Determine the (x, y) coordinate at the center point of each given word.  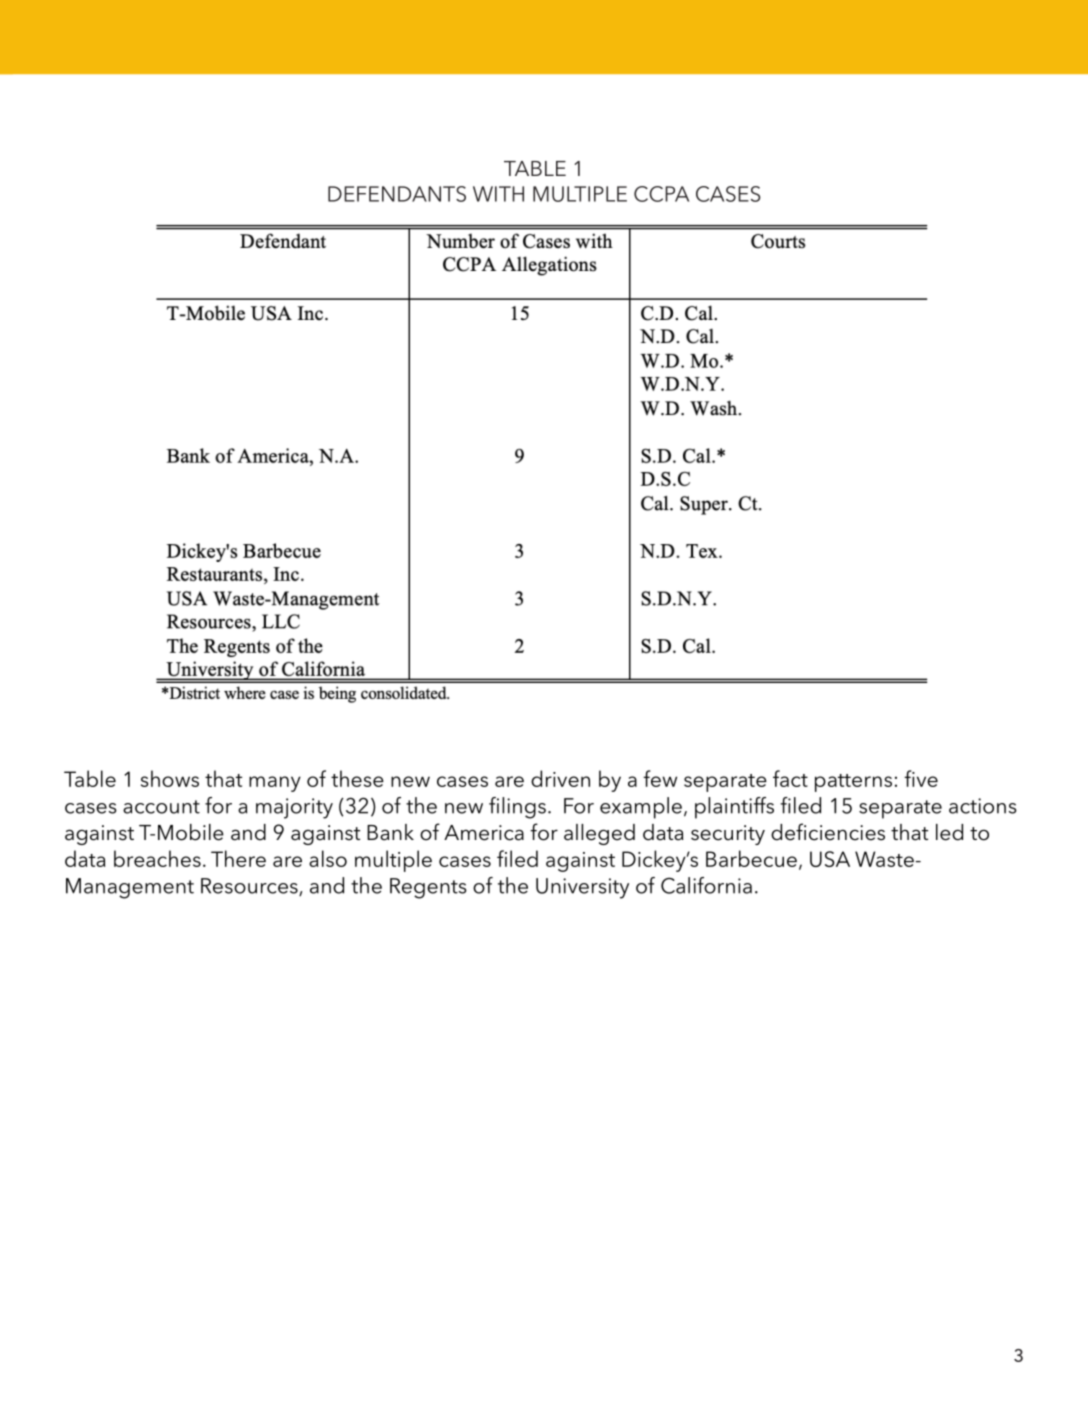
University (582, 888)
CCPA (661, 194)
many (275, 784)
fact (790, 778)
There (238, 858)
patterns (853, 783)
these (357, 778)
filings (517, 808)
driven (560, 778)
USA (830, 859)
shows (170, 778)
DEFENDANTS (397, 194)
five (921, 778)
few (660, 778)
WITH (498, 194)
